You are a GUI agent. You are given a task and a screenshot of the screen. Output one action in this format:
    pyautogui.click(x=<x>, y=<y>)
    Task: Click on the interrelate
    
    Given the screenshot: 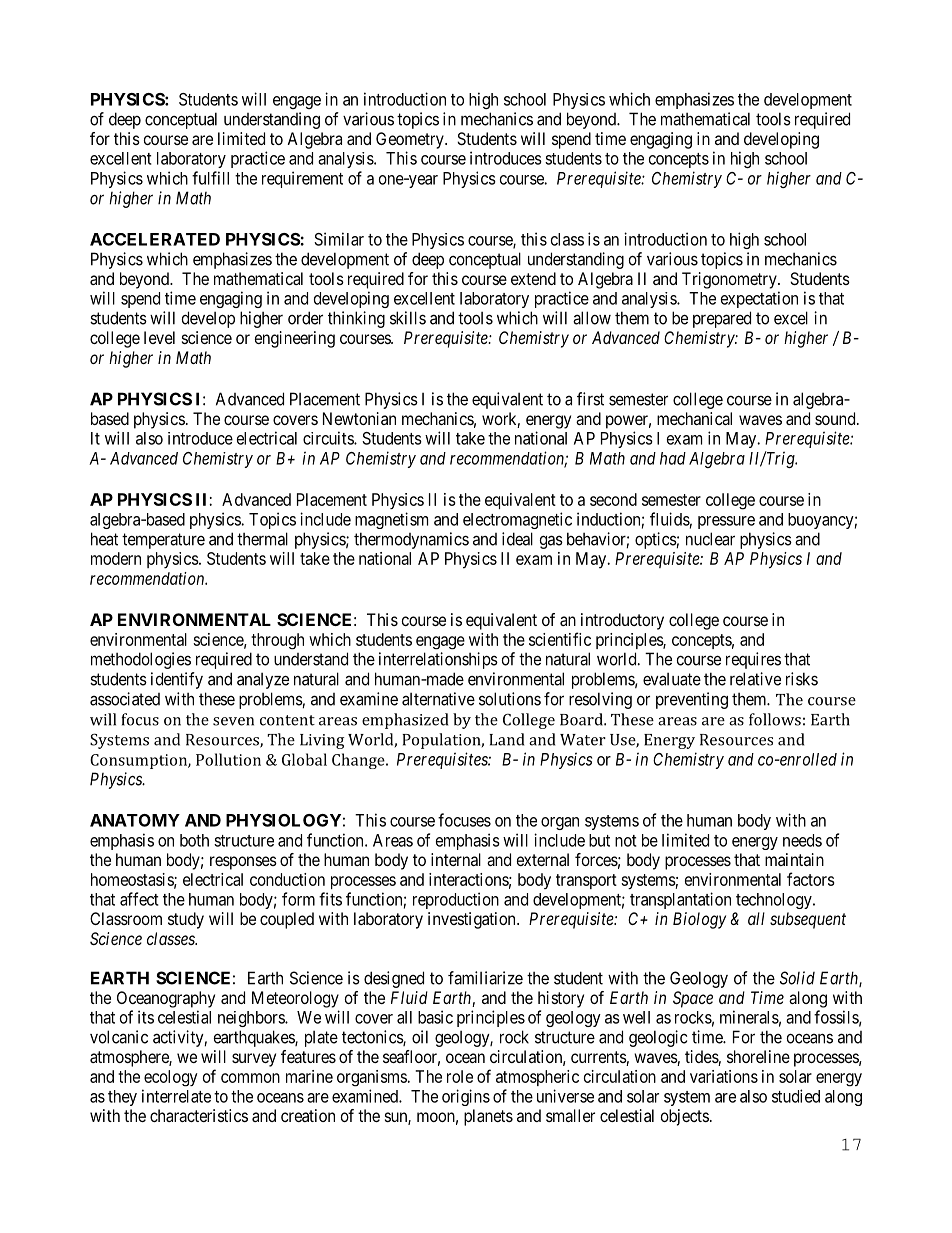 What is the action you would take?
    pyautogui.click(x=176, y=1096)
